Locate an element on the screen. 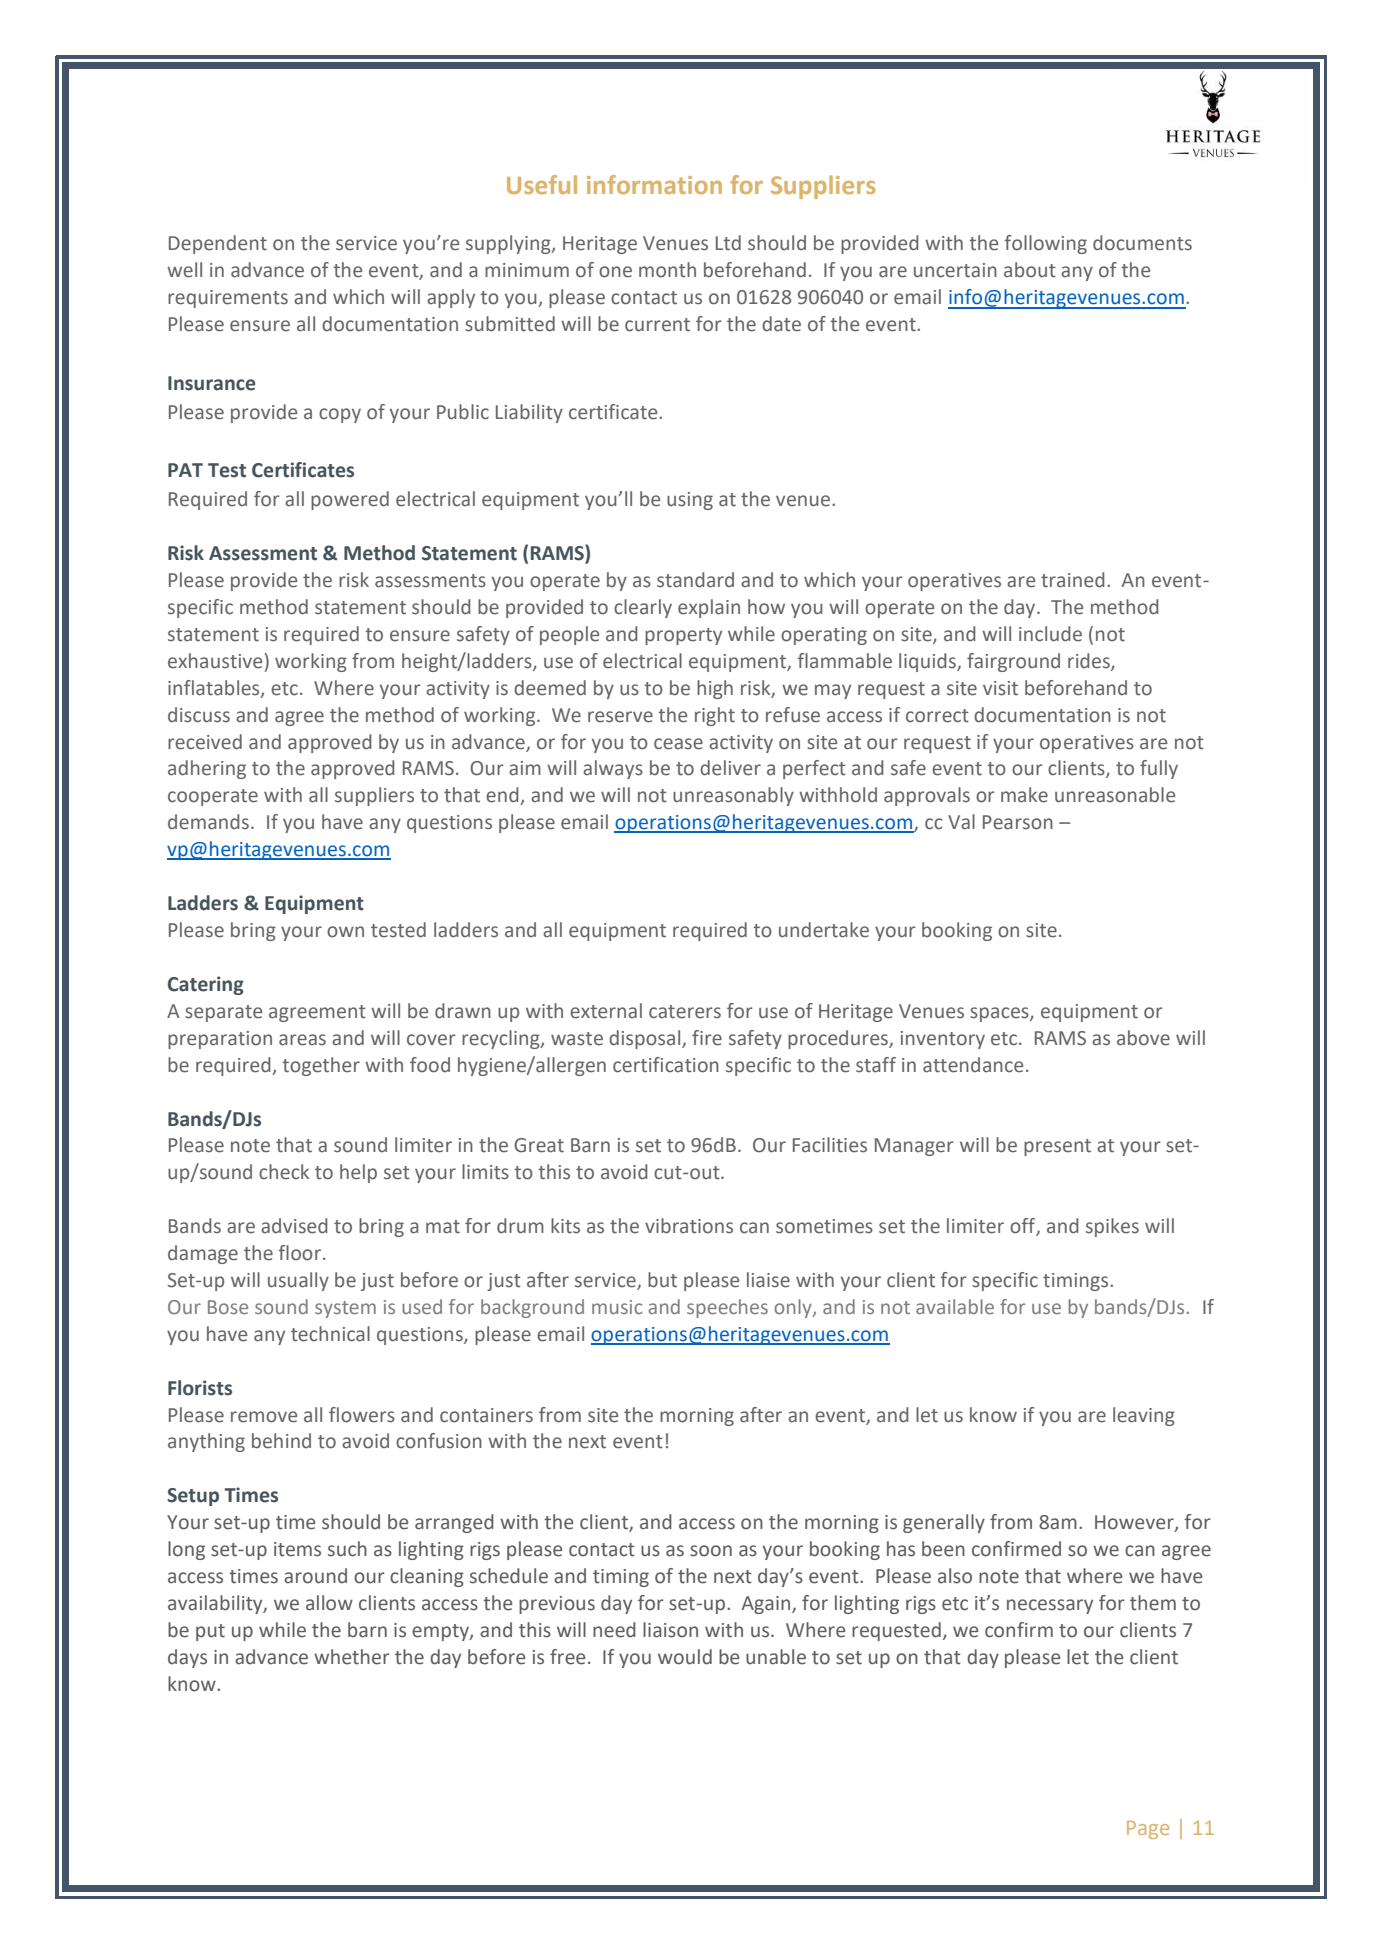 This screenshot has width=1382, height=1954. make is located at coordinates (1024, 795).
